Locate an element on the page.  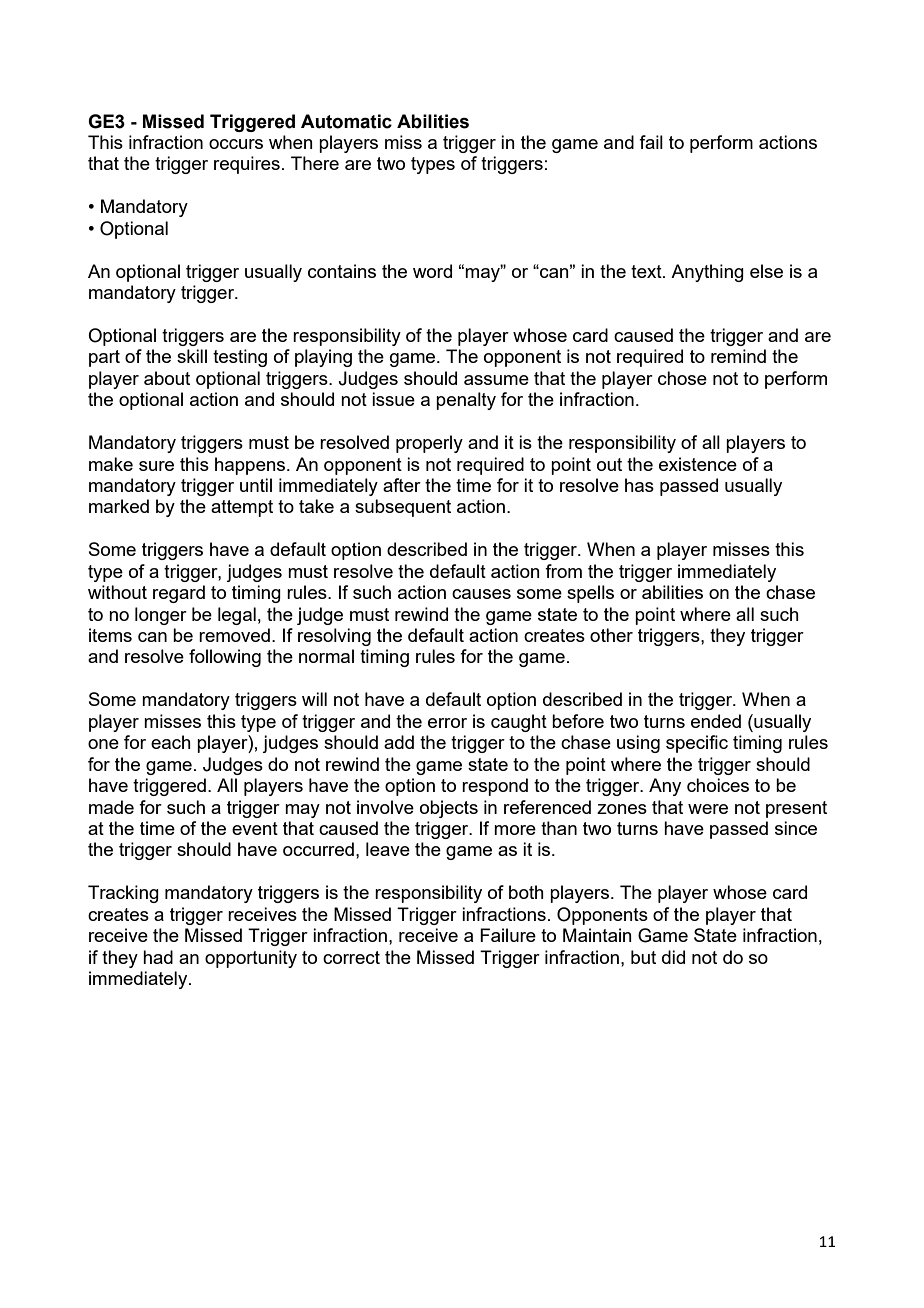
existence is located at coordinates (698, 464).
